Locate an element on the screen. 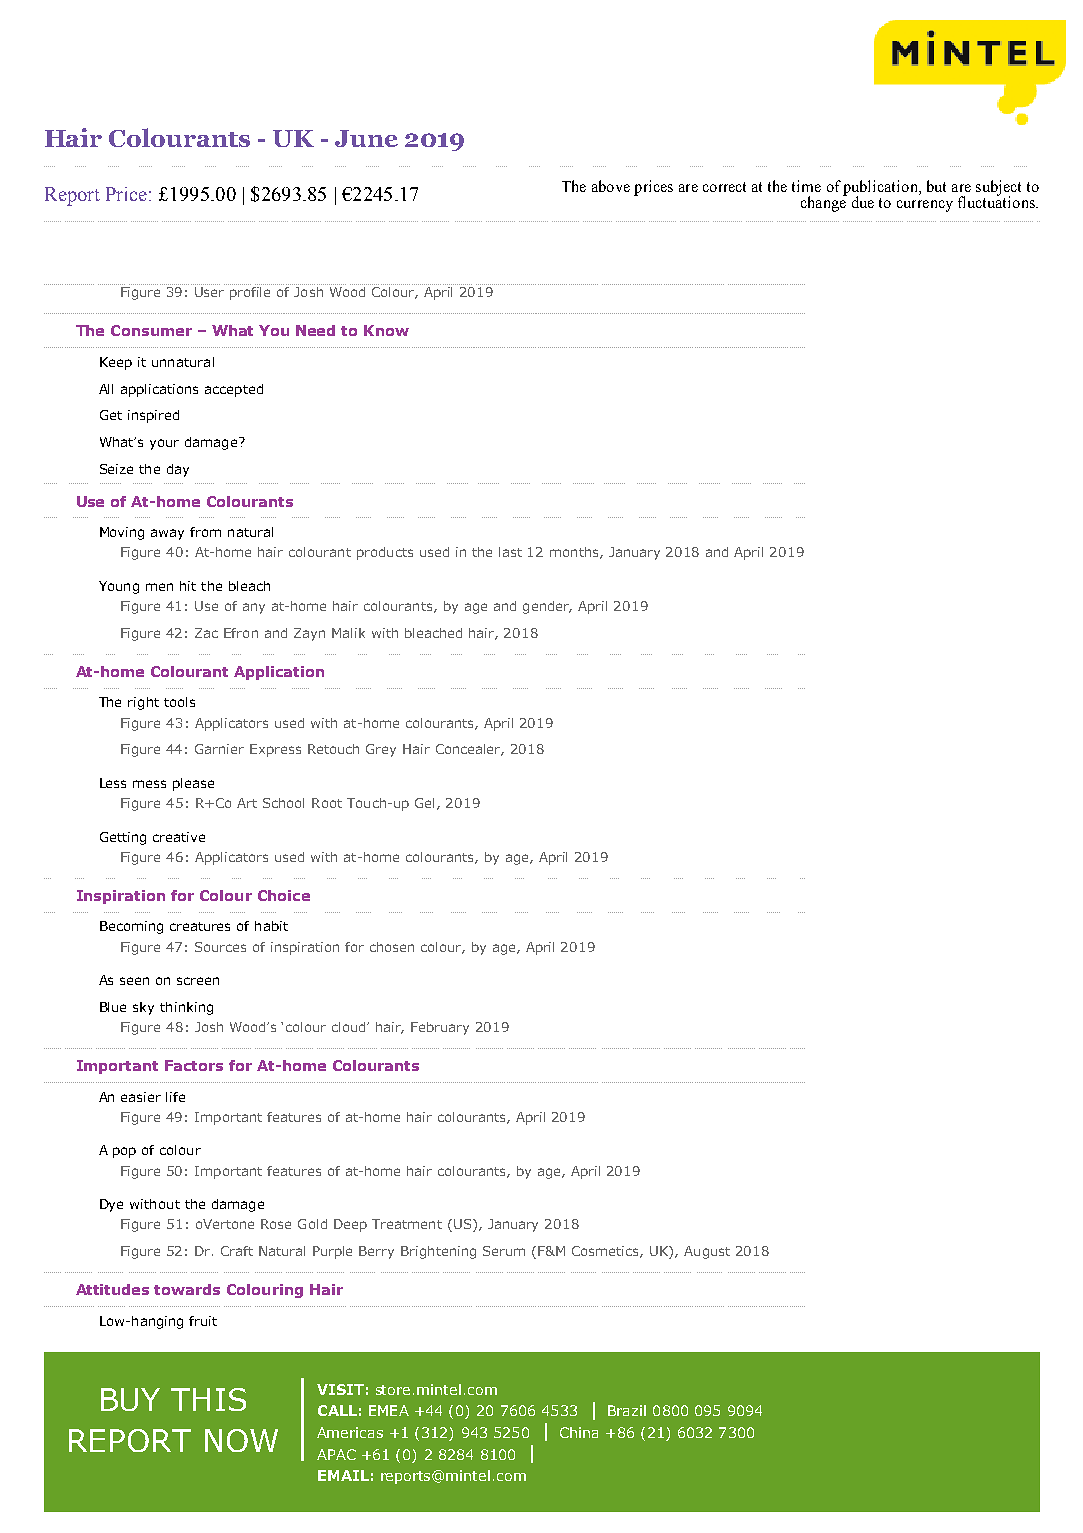  THIS is located at coordinates (208, 1399).
